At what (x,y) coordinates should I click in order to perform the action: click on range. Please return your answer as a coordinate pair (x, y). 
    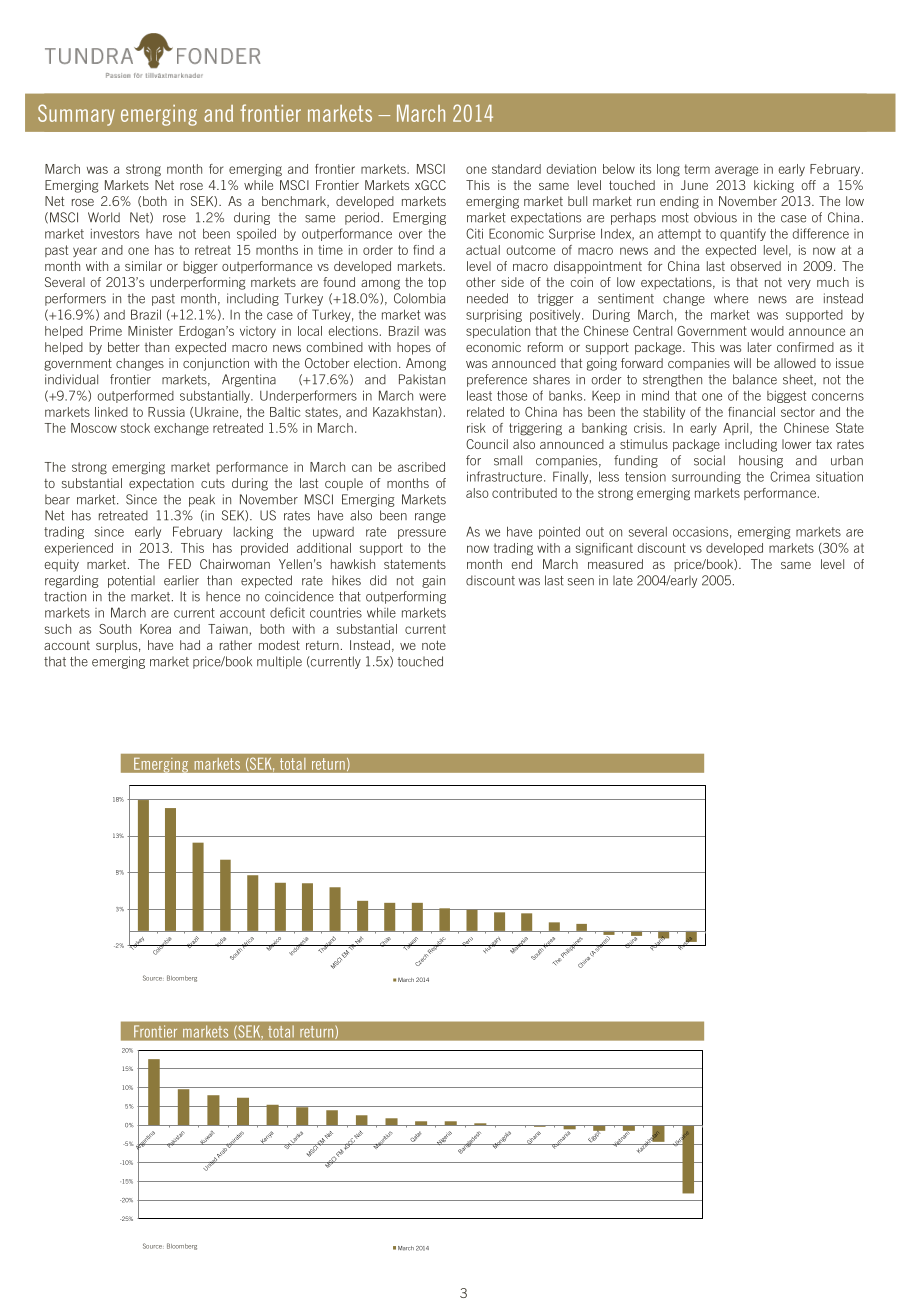
    Looking at the image, I should click on (430, 518).
